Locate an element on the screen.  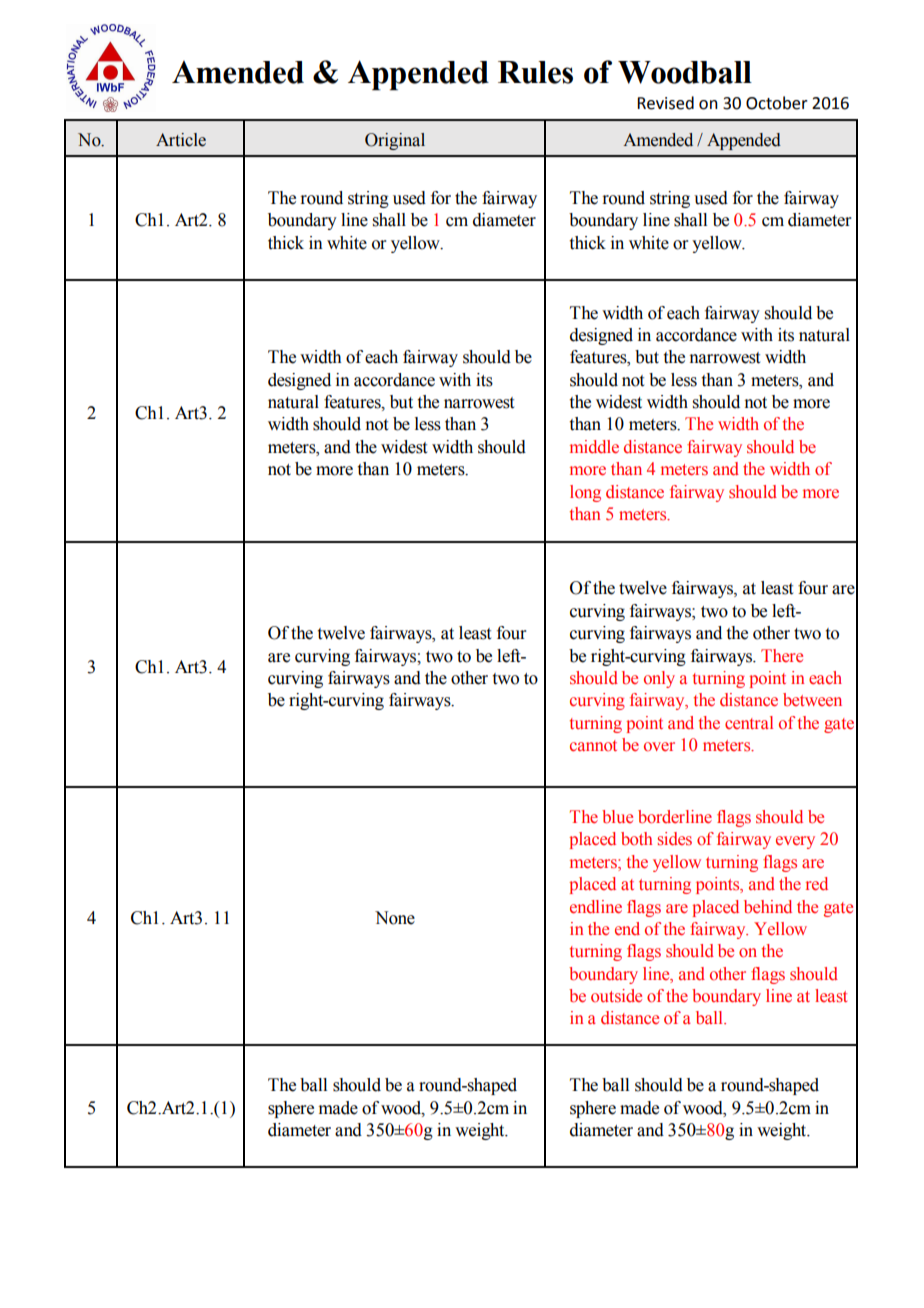
Rules is located at coordinates (535, 72).
